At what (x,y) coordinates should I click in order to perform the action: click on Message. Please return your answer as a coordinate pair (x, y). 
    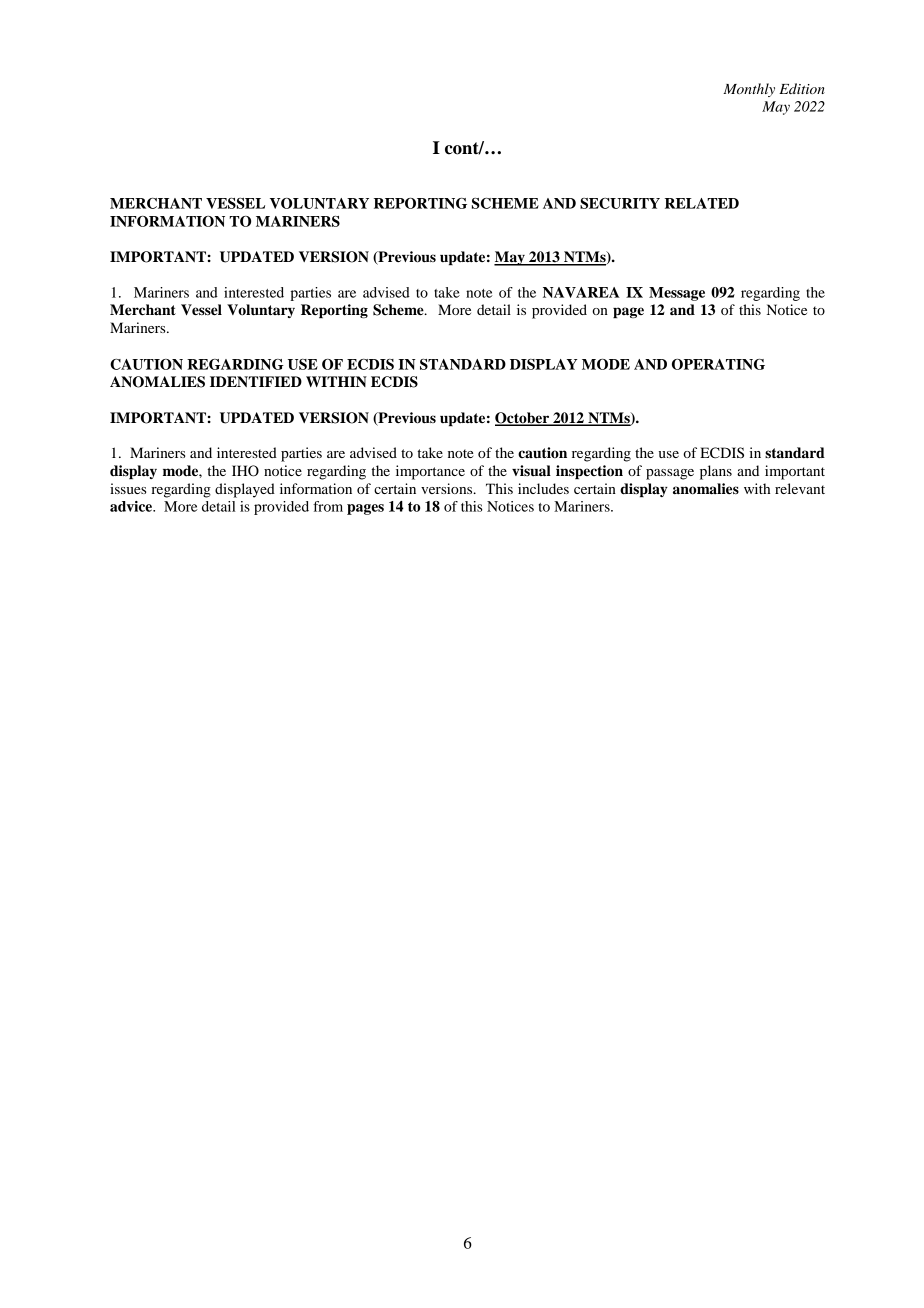
    Looking at the image, I should click on (677, 294).
